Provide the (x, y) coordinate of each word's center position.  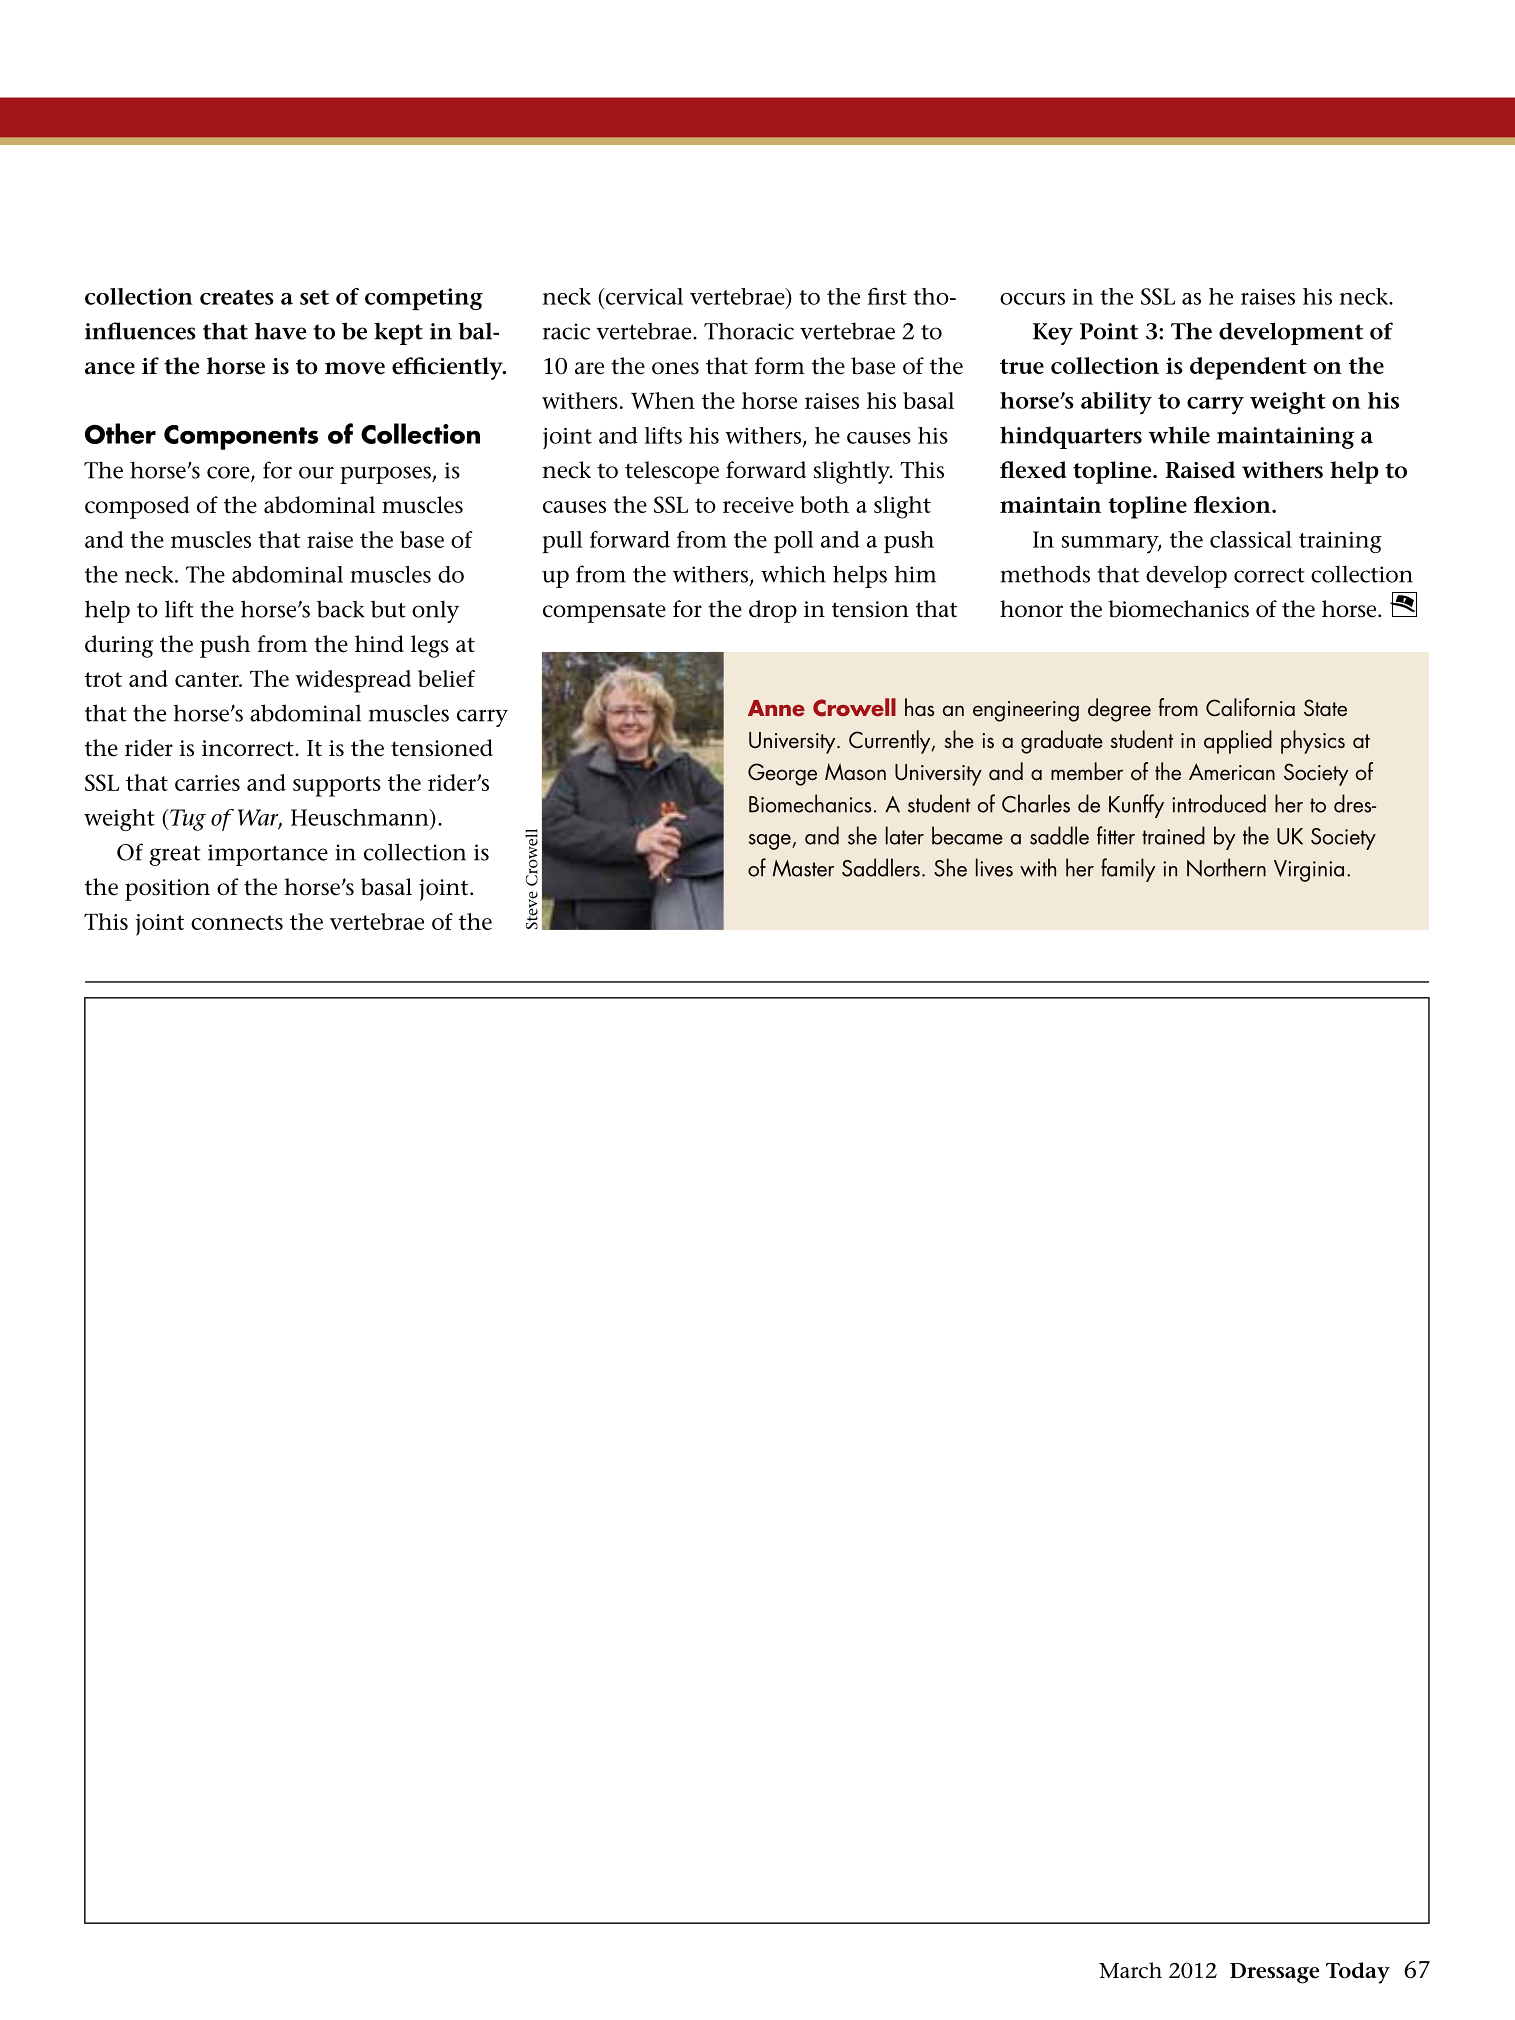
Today (1358, 1973)
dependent (1248, 368)
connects (237, 922)
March (1130, 1970)
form (780, 366)
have (281, 331)
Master (803, 868)
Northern (1226, 867)
